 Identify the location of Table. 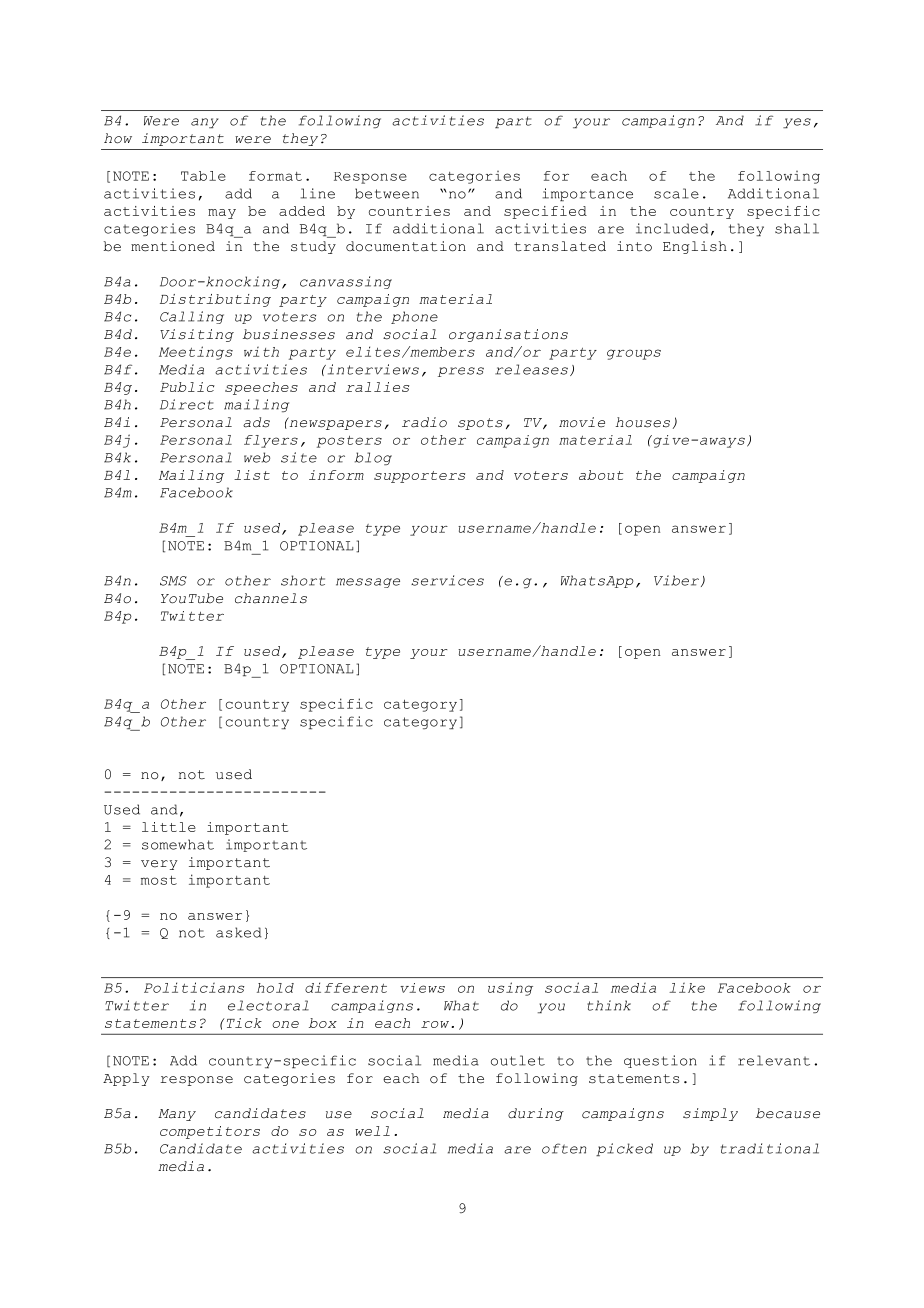
(203, 176).
